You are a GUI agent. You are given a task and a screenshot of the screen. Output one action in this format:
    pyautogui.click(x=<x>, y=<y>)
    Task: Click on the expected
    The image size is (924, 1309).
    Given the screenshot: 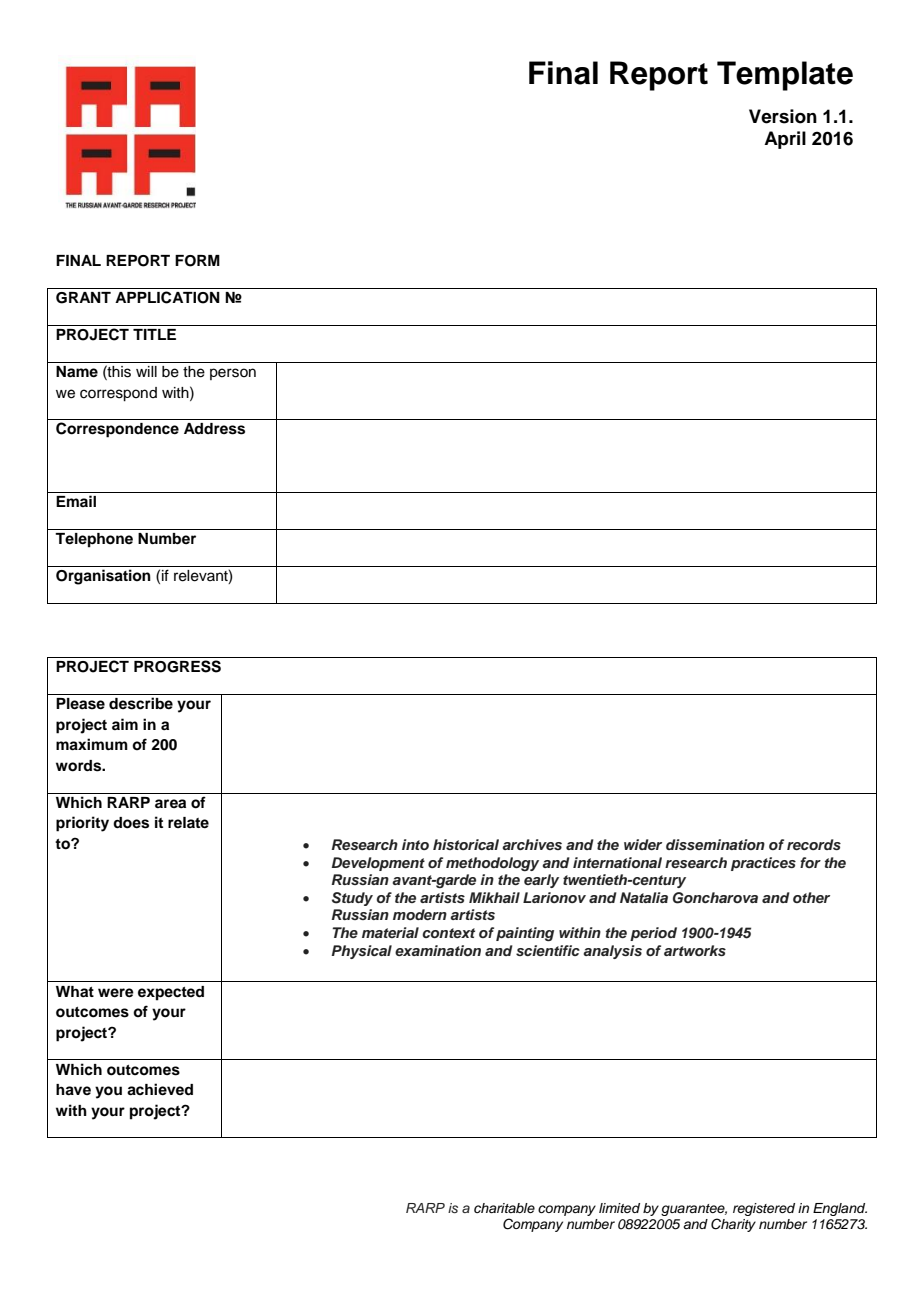 What is the action you would take?
    pyautogui.click(x=171, y=993)
